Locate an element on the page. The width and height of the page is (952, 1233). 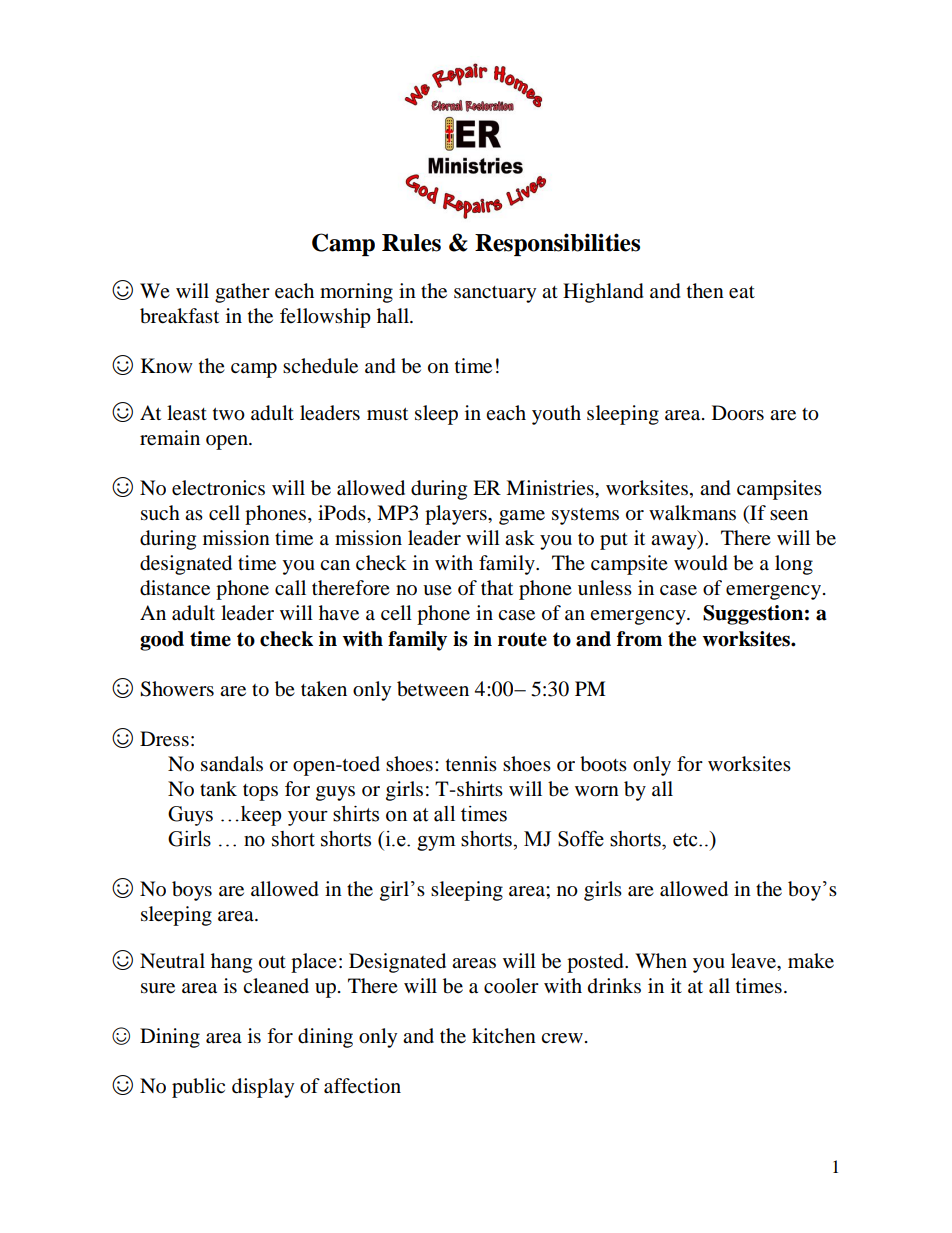
Doors is located at coordinates (738, 413).
